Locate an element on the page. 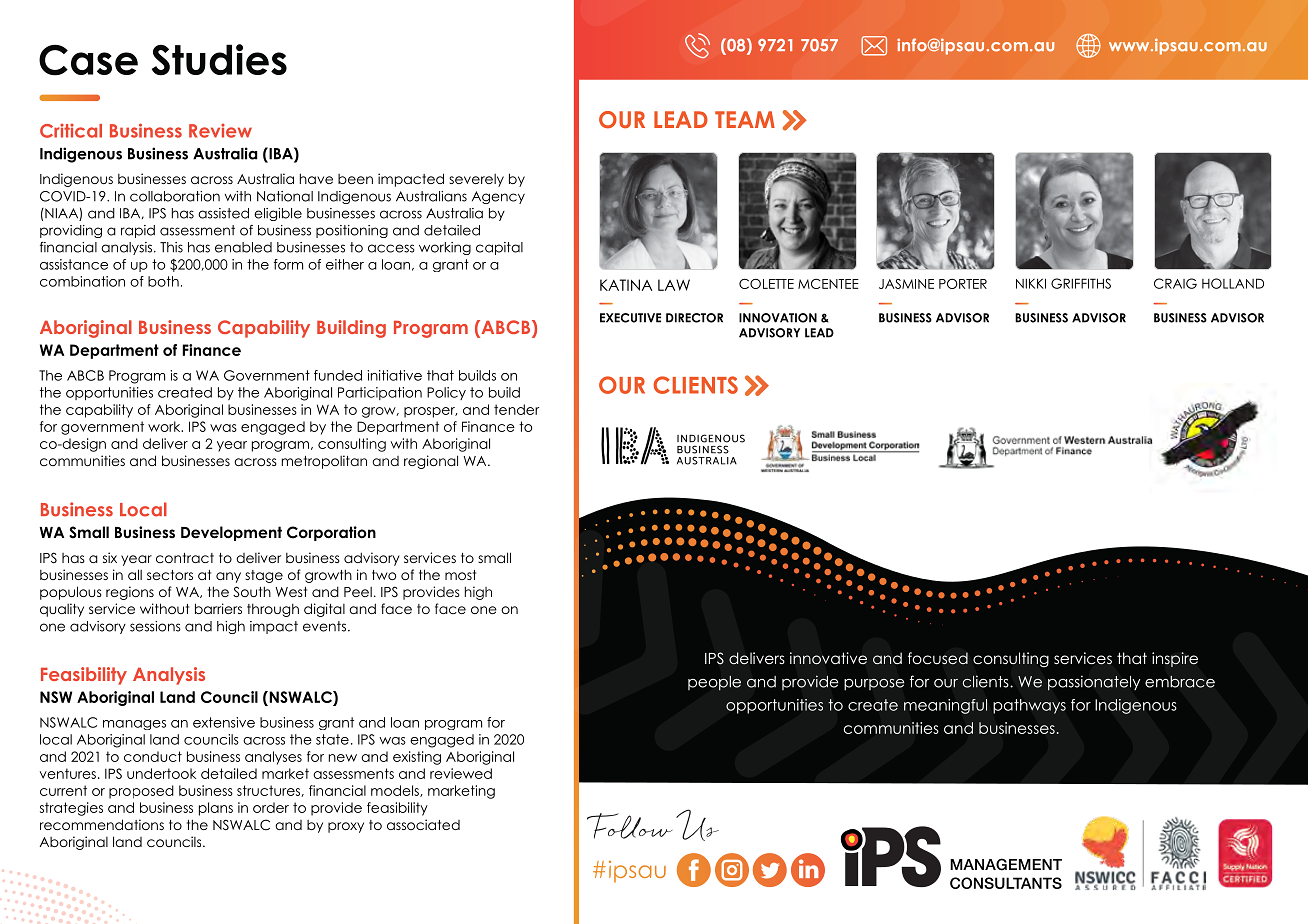  plans is located at coordinates (216, 809).
